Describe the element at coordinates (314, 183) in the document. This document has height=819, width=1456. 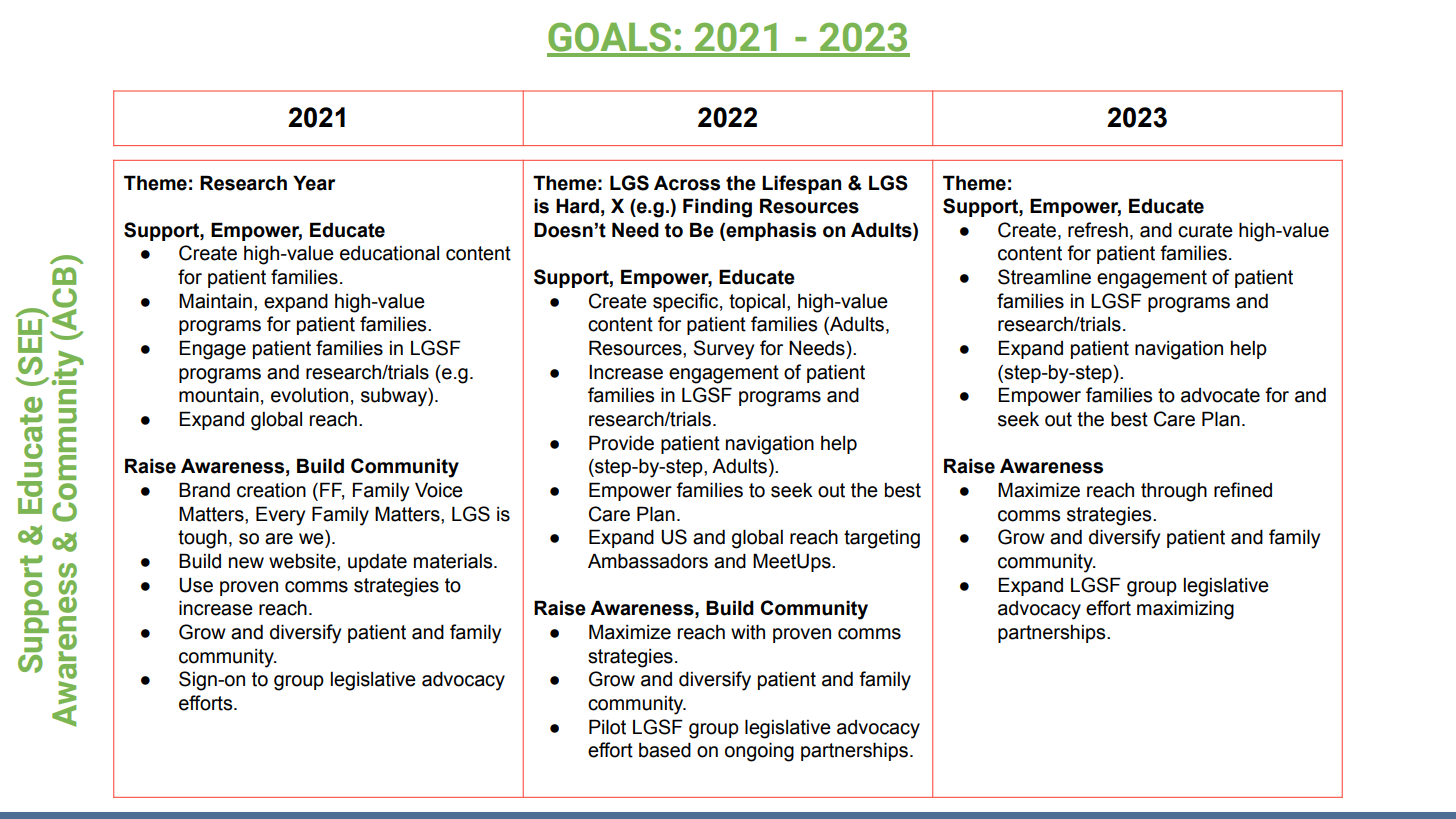
I see `Year` at that location.
